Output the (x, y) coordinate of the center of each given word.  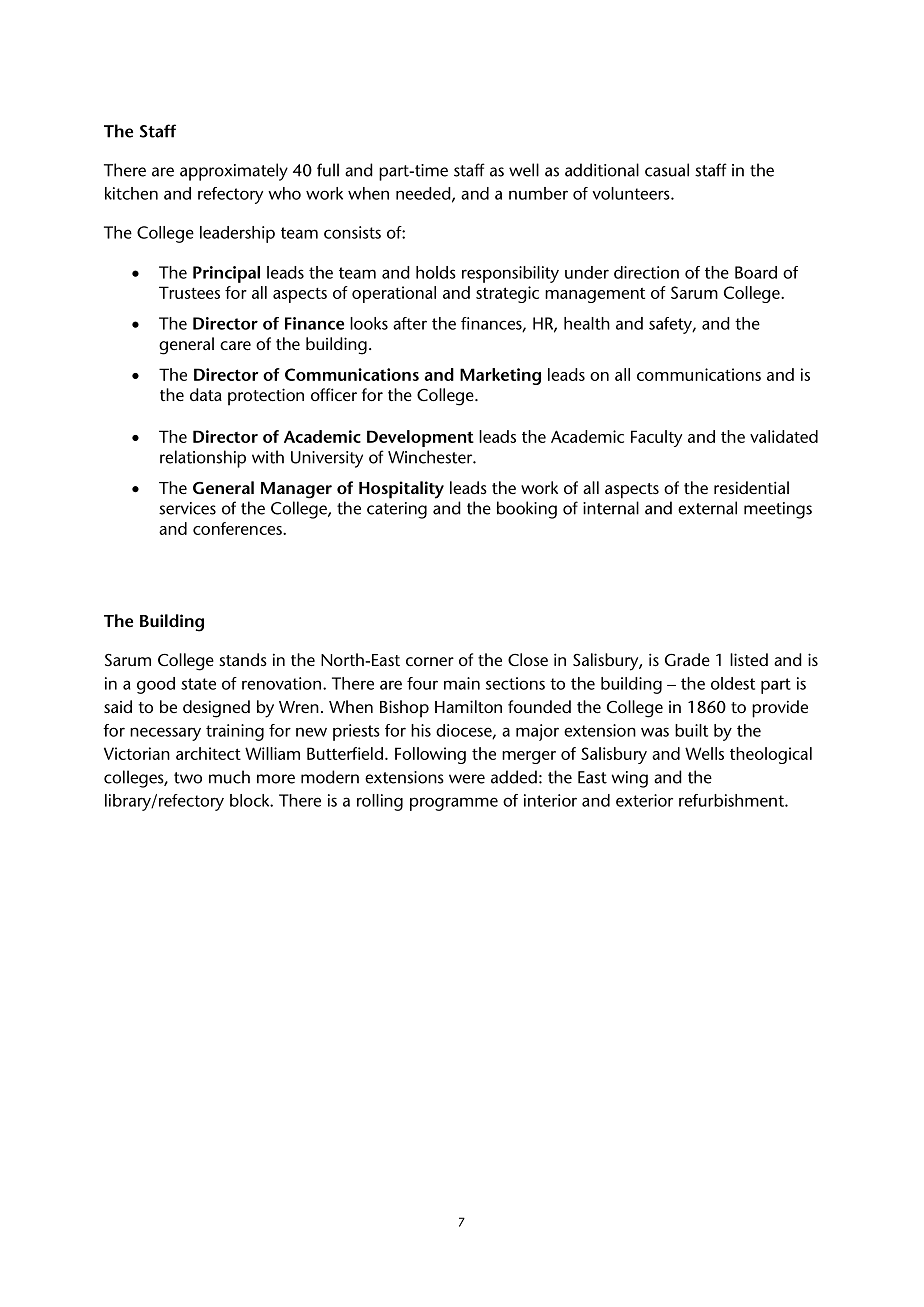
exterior (644, 800)
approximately (234, 172)
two (188, 778)
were (467, 779)
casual (667, 170)
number (538, 193)
